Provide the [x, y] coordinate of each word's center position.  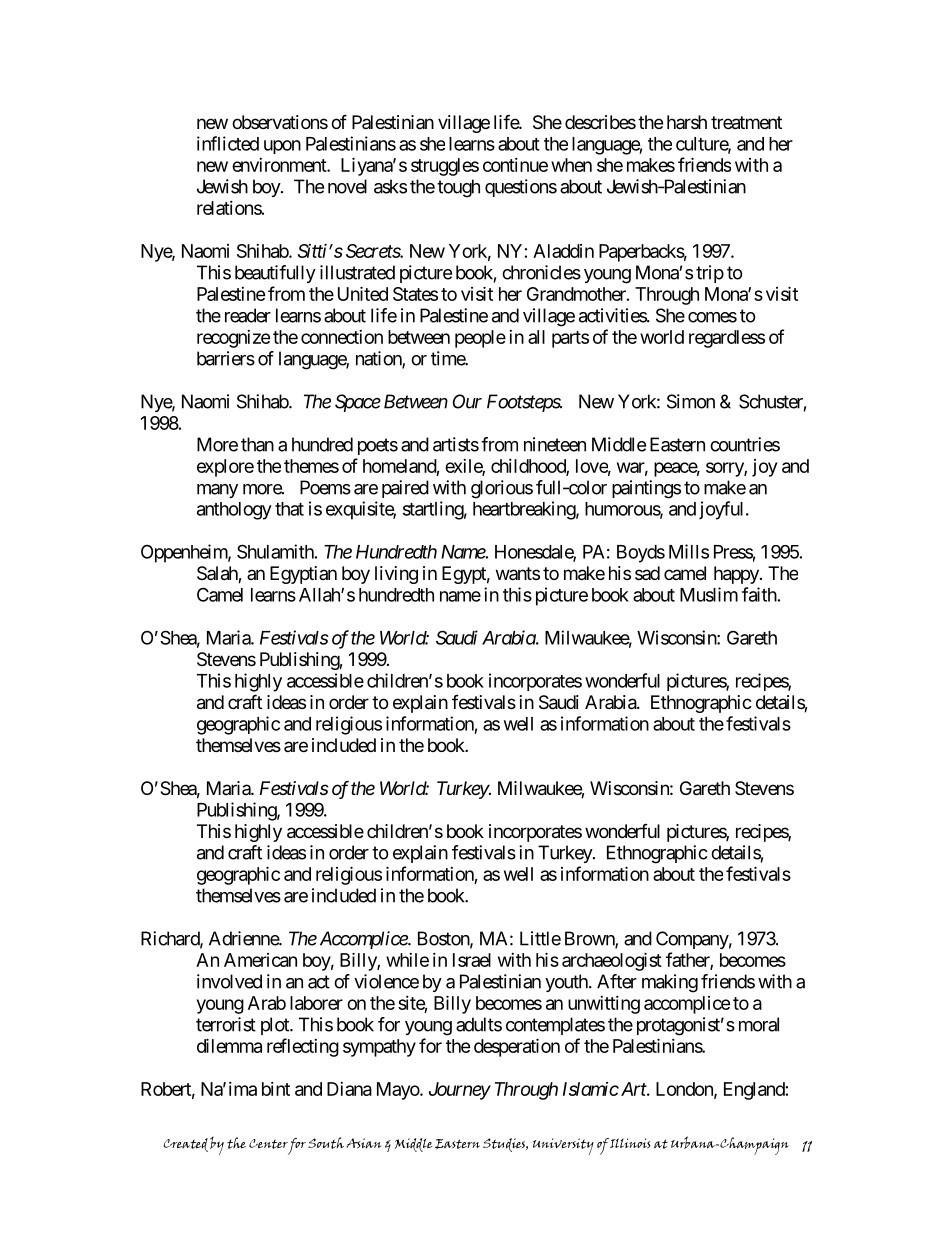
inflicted [228, 143]
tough [458, 188]
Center [268, 1144]
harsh [687, 122]
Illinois [630, 1143]
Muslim [709, 594]
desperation [517, 1047]
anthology [234, 511]
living [396, 575]
